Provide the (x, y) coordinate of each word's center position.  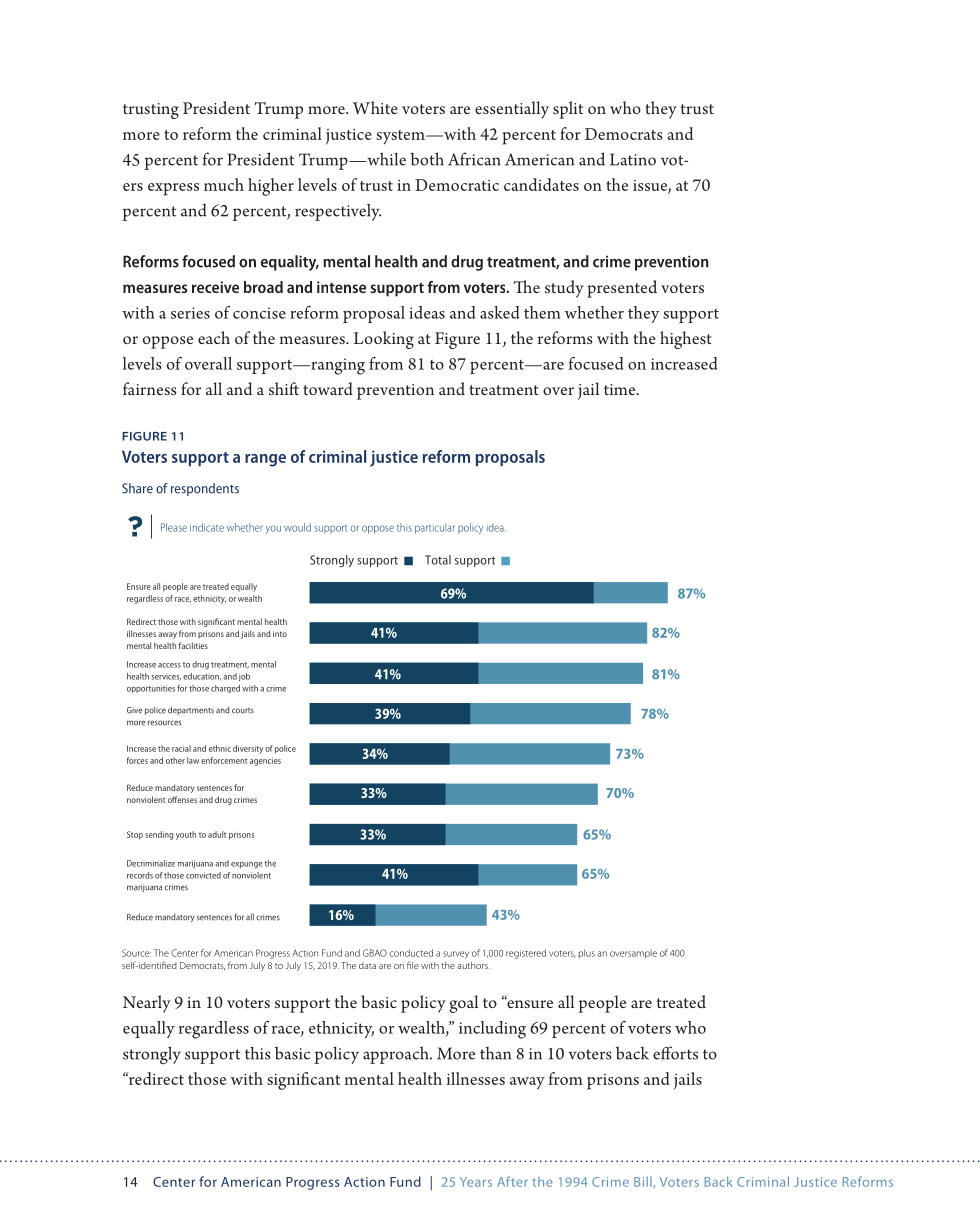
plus (586, 953)
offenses (182, 799)
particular (435, 528)
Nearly (147, 1004)
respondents (205, 489)
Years (476, 1182)
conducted (411, 953)
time (621, 389)
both (427, 159)
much (224, 184)
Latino (633, 159)
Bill (644, 1182)
